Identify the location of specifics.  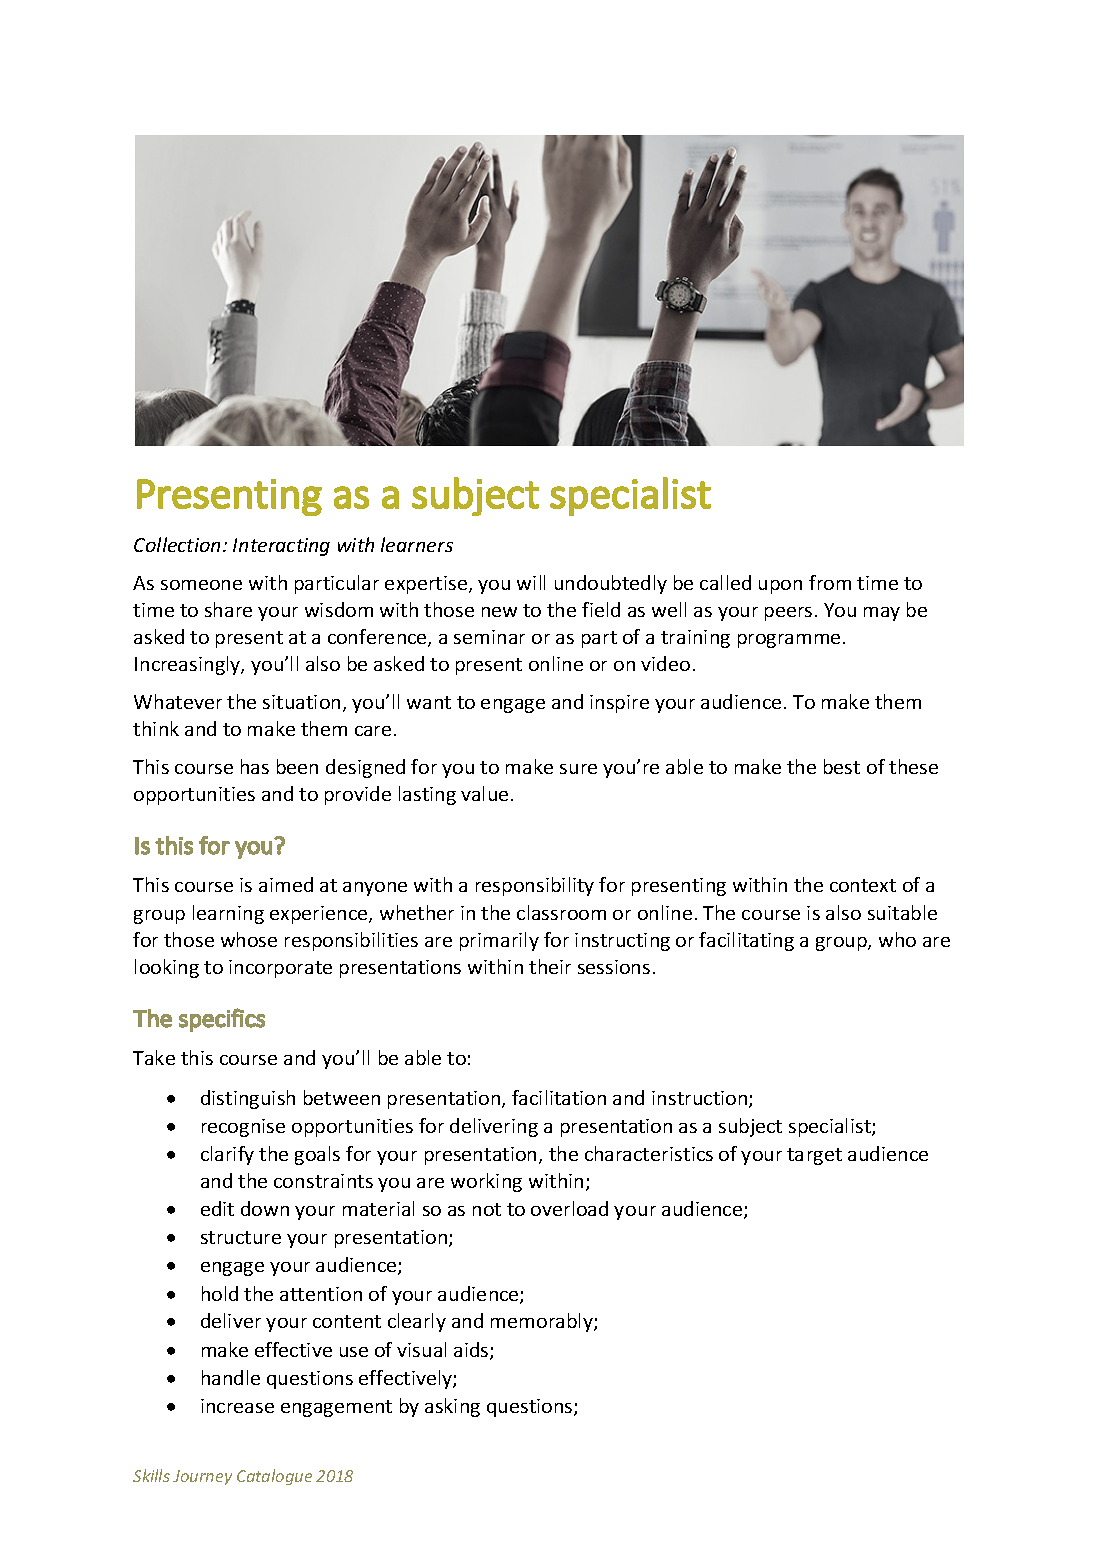
(222, 1020).
